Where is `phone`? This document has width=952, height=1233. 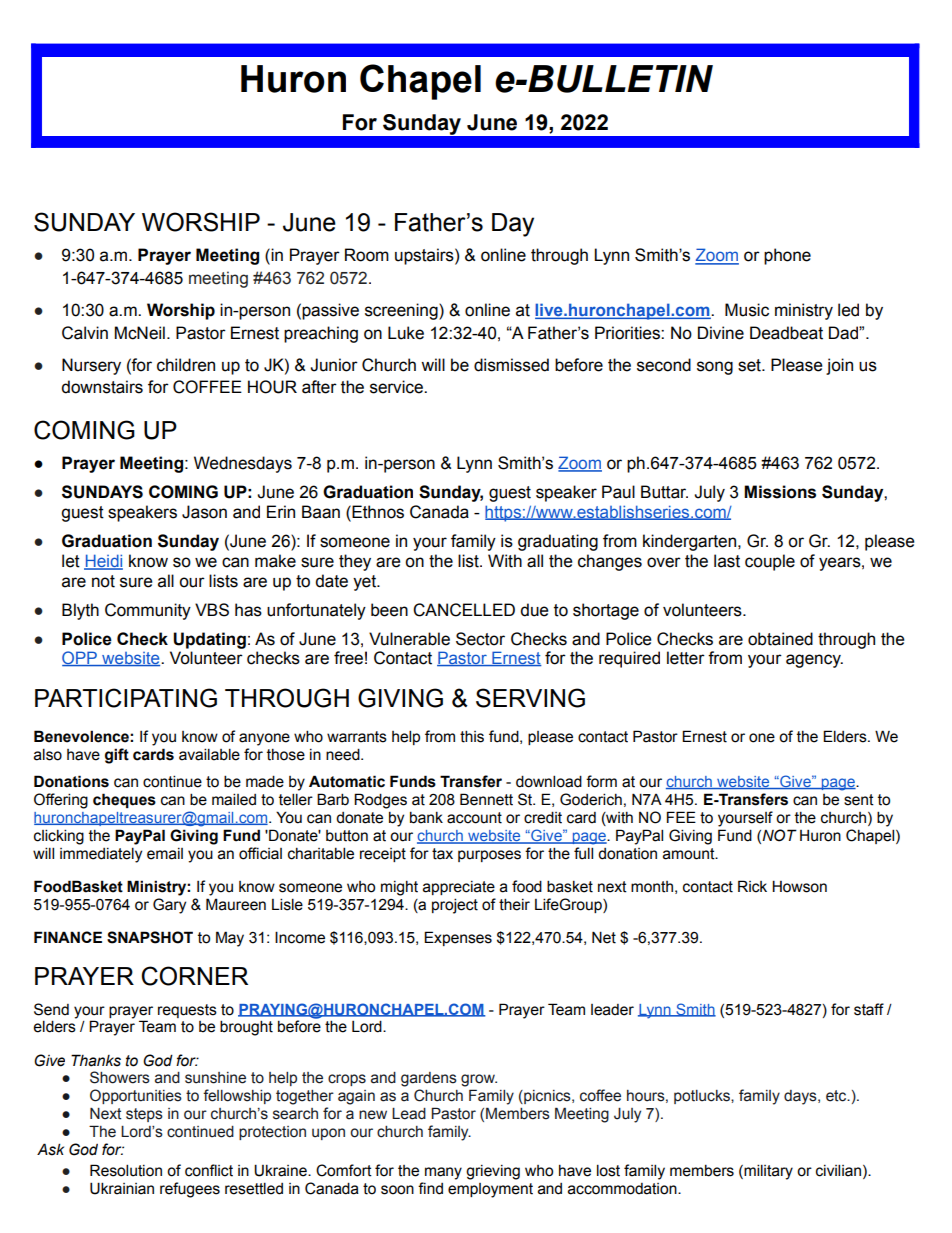
phone is located at coordinates (787, 256).
